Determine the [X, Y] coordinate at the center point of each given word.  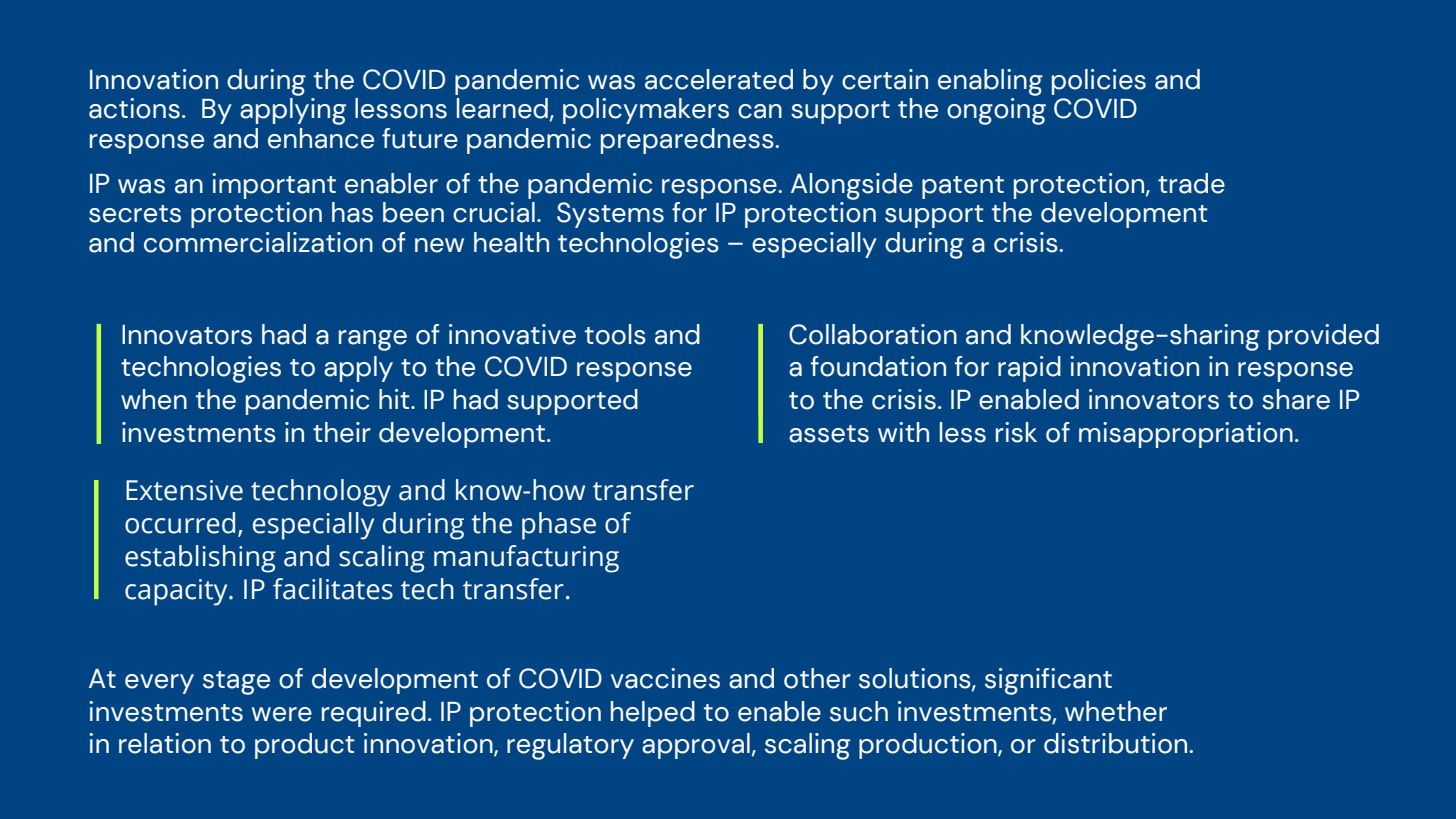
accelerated [719, 79]
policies [1099, 82]
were [282, 714]
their [342, 432]
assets [829, 434]
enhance [321, 138]
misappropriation [1186, 435]
